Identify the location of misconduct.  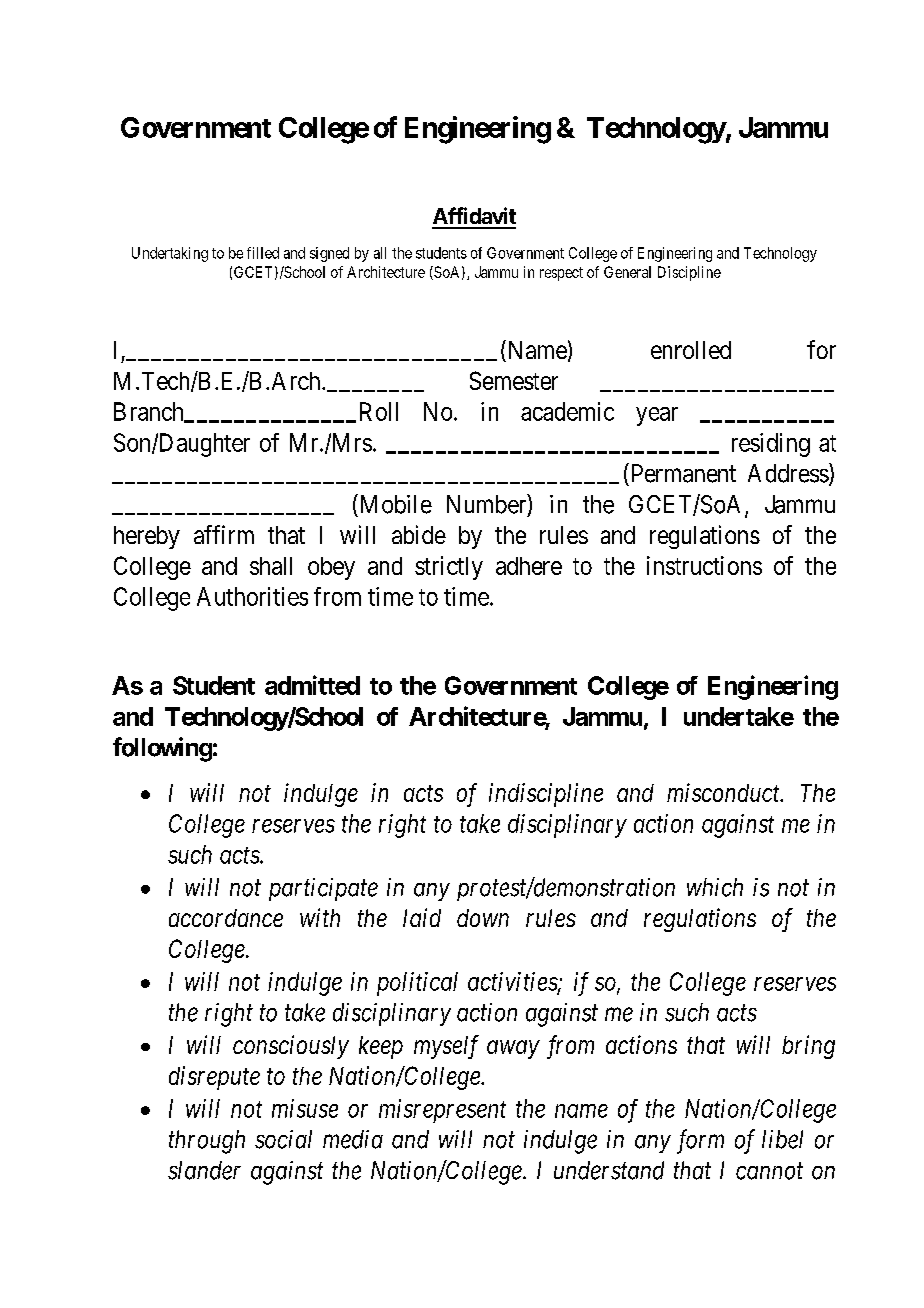
(724, 792).
